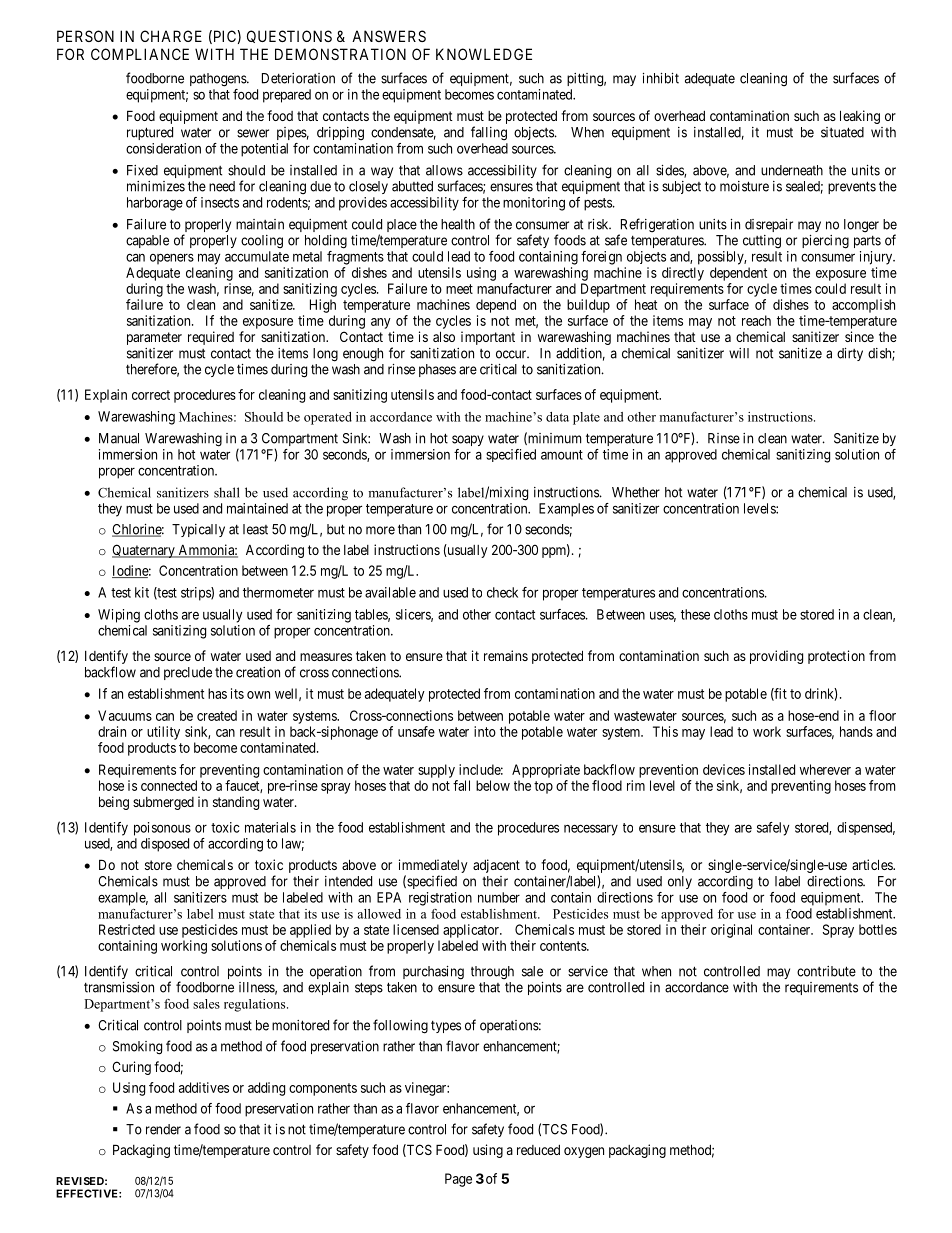  What do you see at coordinates (776, 657) in the image?
I see `providing` at bounding box center [776, 657].
